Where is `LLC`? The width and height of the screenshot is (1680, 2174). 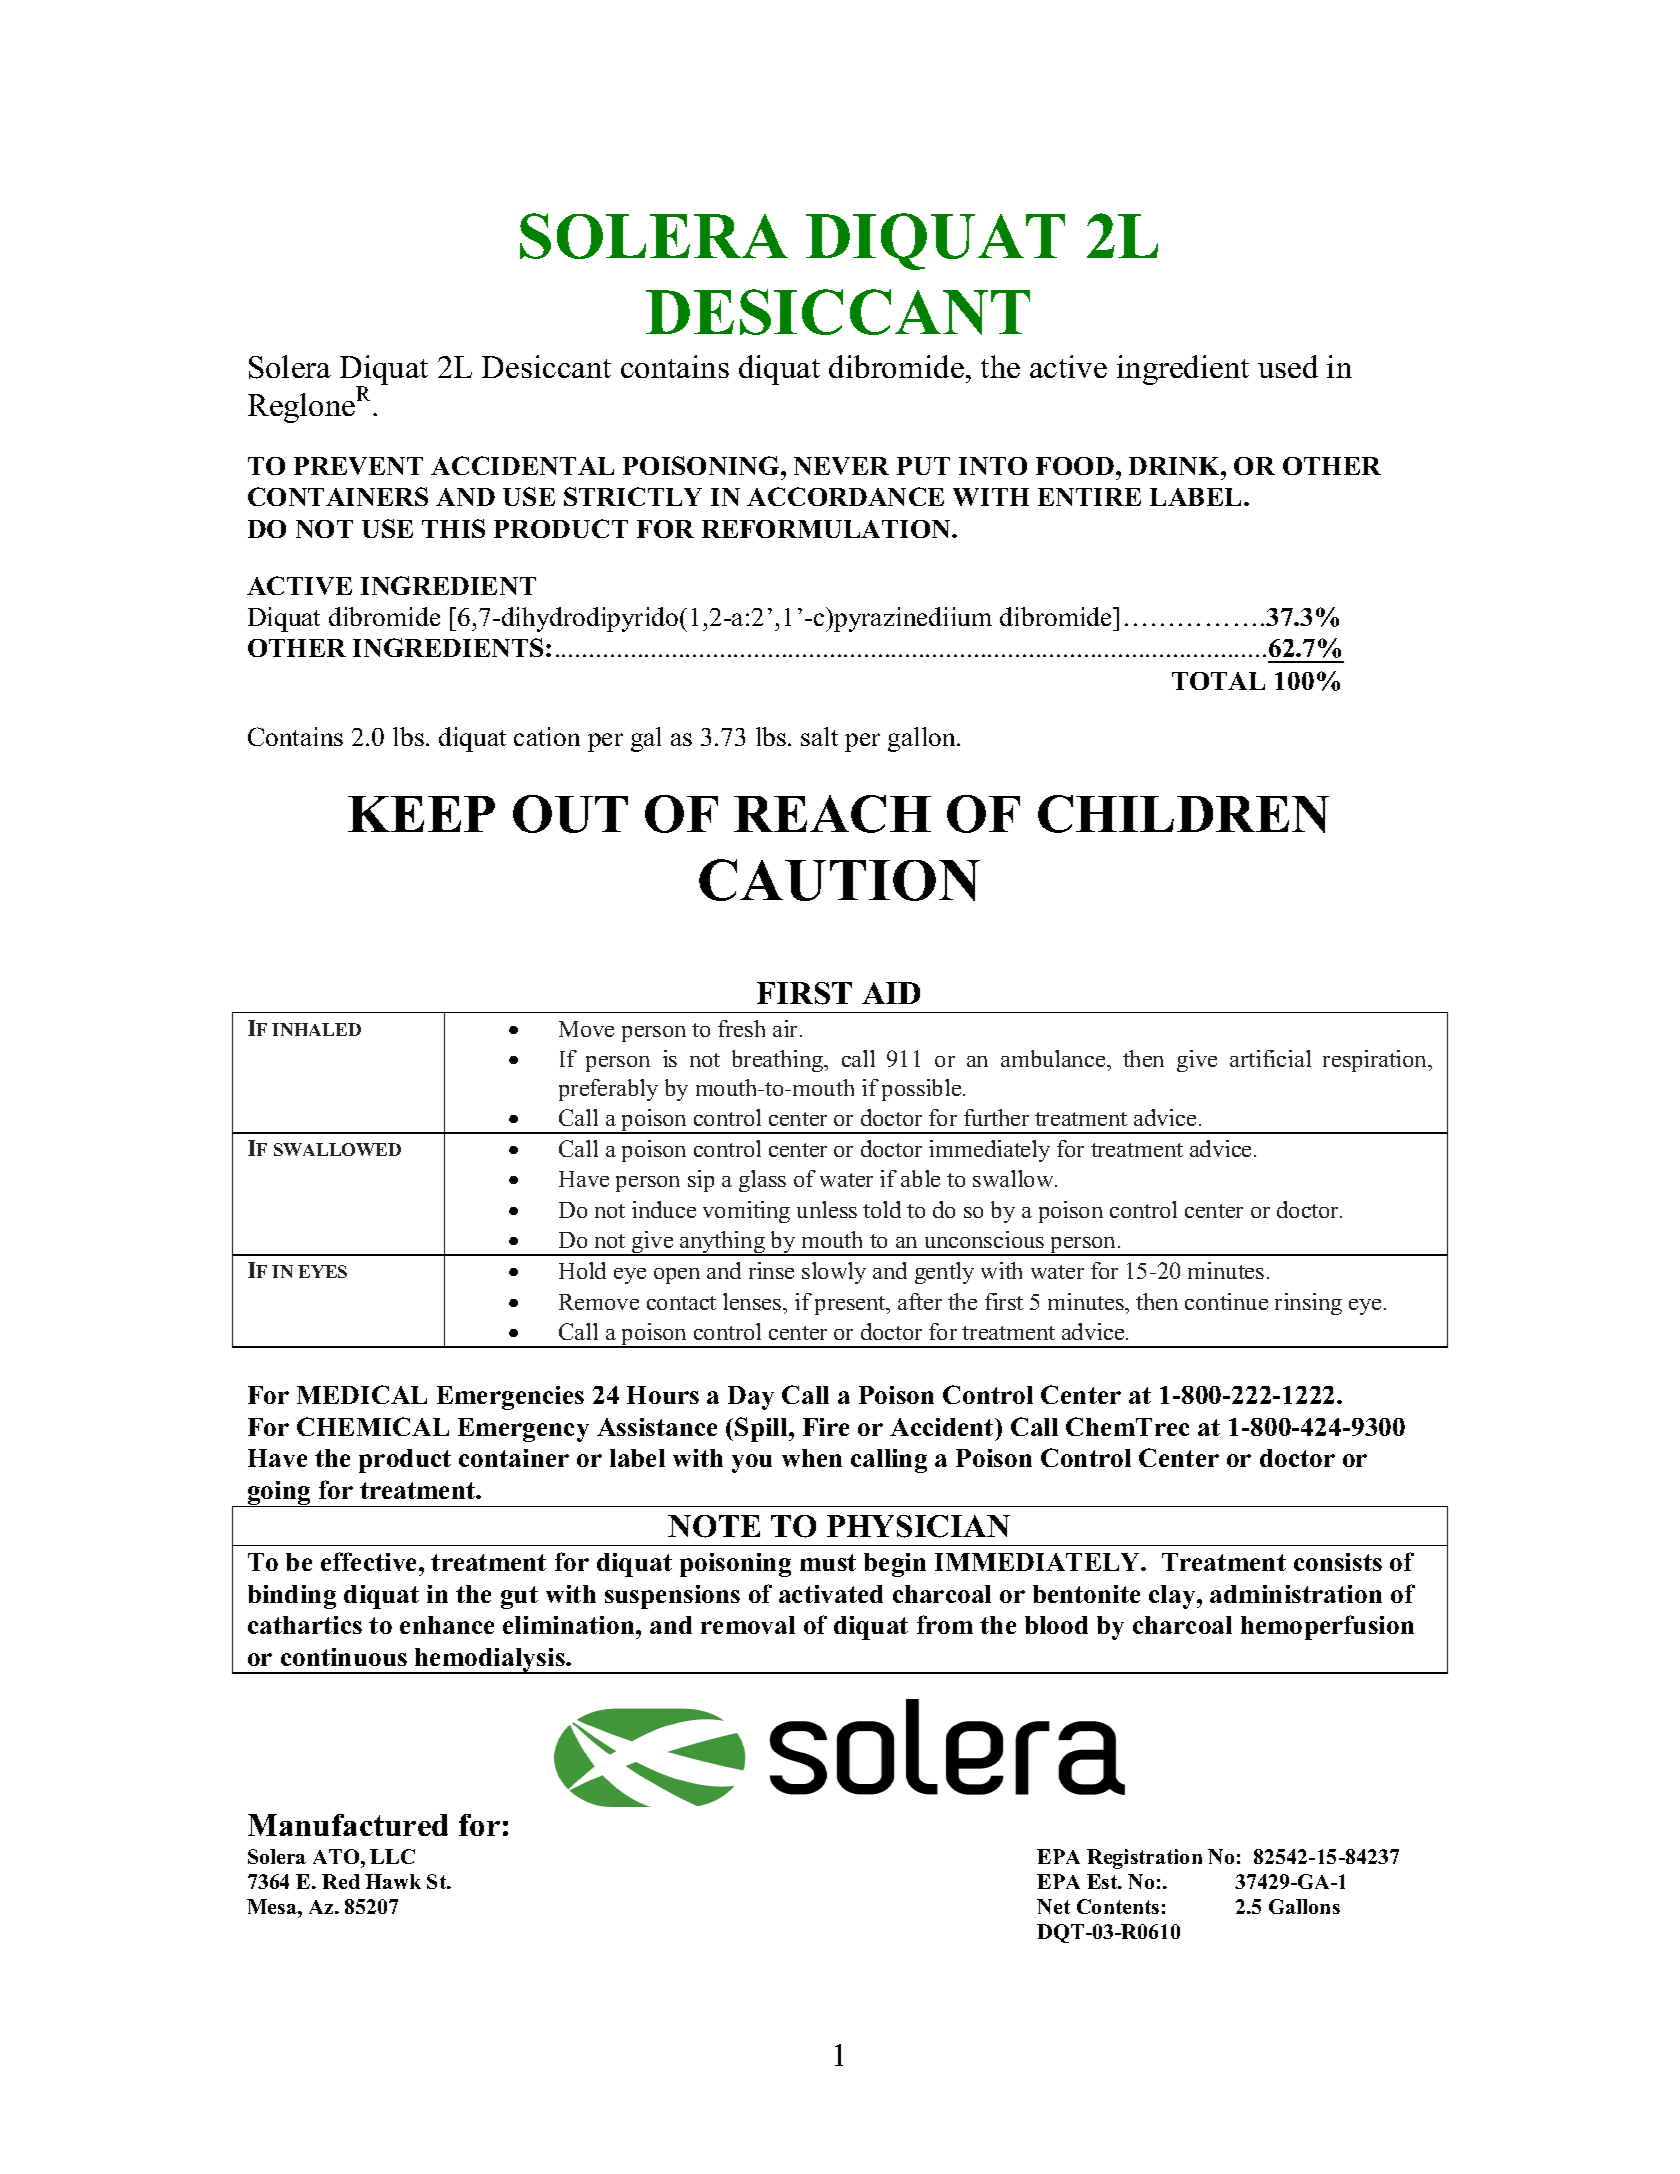 LLC is located at coordinates (392, 1856).
